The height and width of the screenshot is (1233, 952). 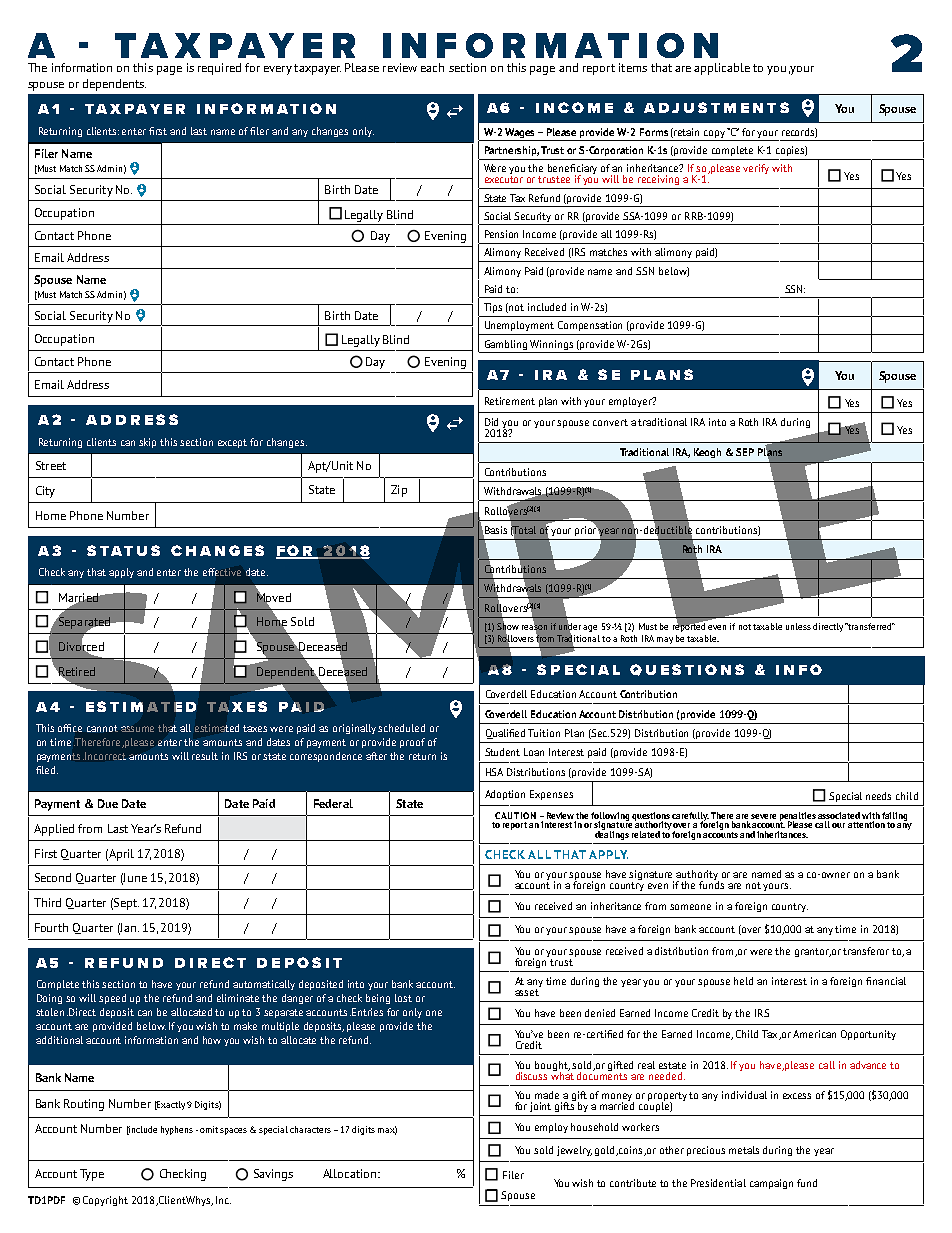 I want to click on Due, so click(x=108, y=803).
